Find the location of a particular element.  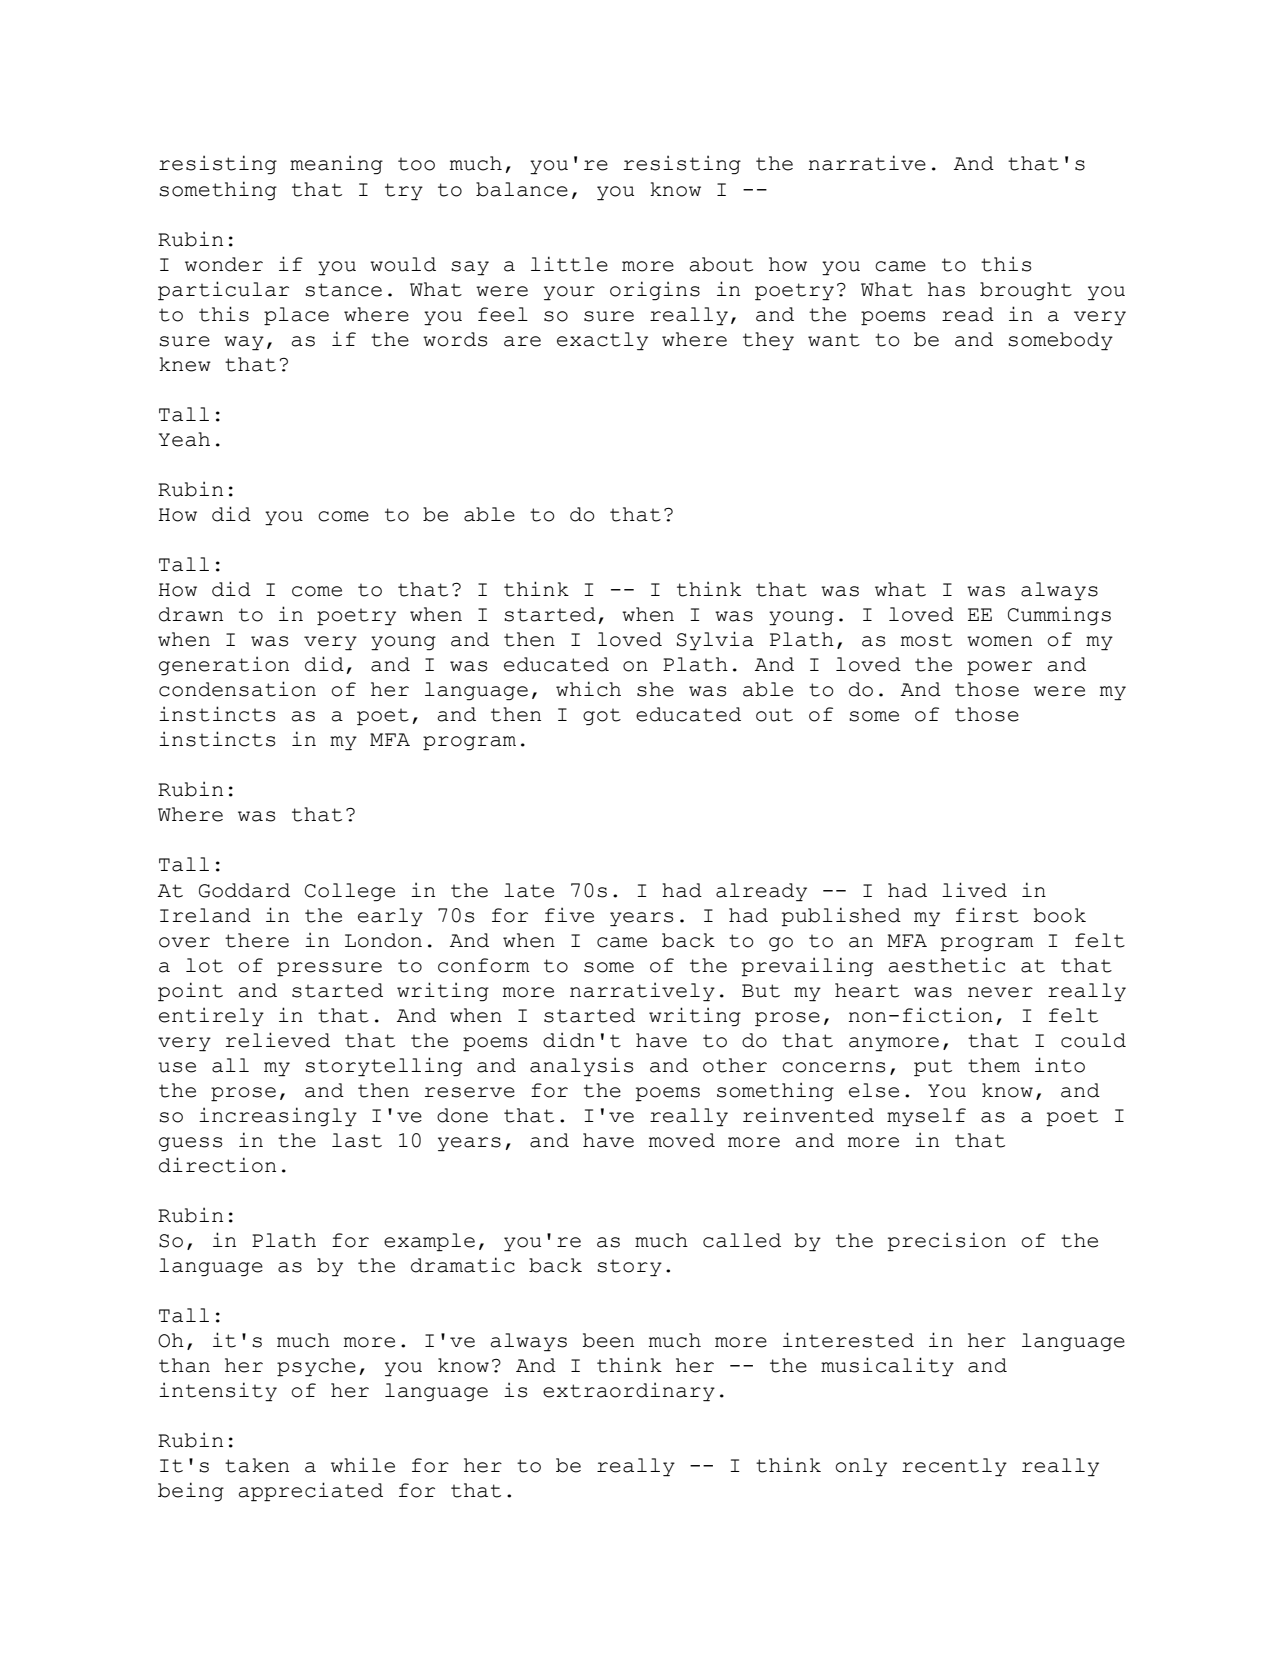

them is located at coordinates (994, 1065).
